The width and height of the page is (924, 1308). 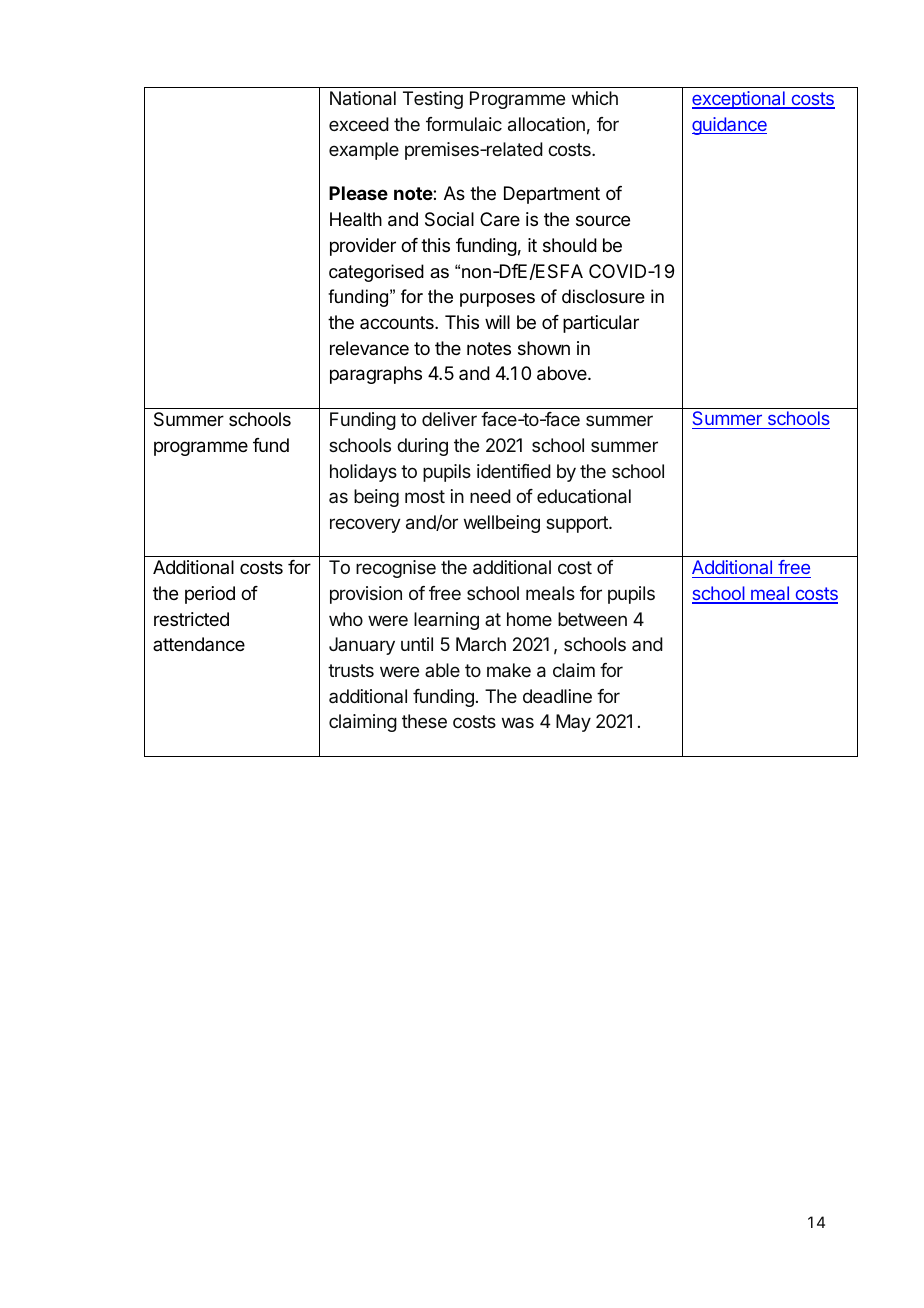 What do you see at coordinates (210, 595) in the page?
I see `period` at bounding box center [210, 595].
